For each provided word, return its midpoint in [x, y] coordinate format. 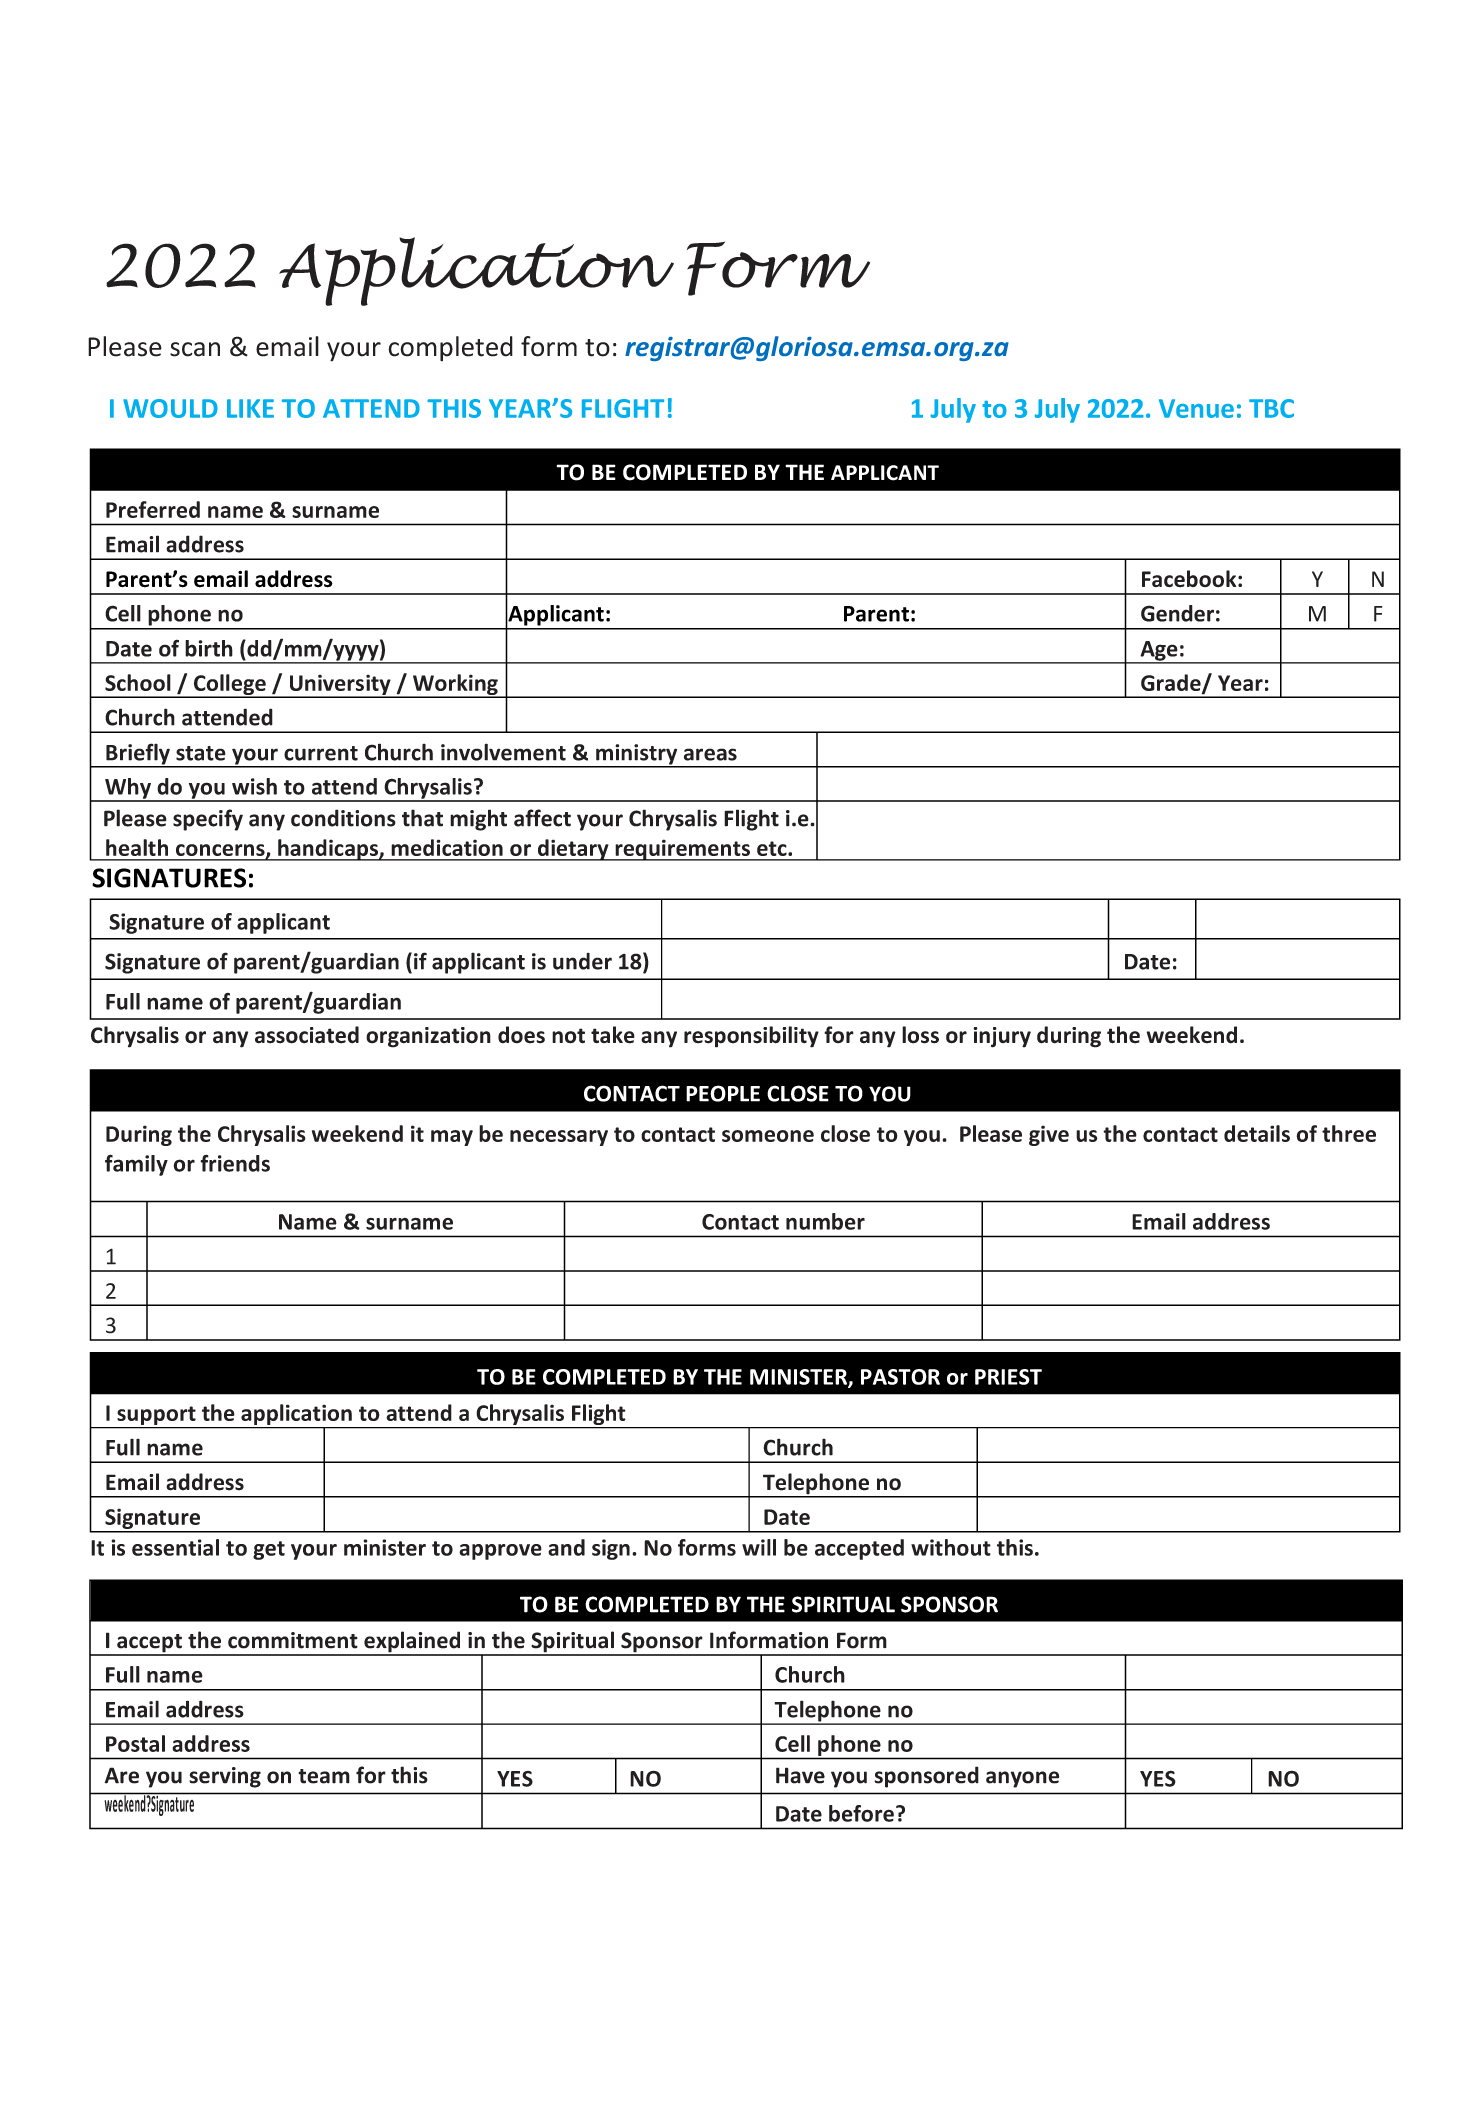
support [156, 1417]
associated [307, 1035]
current [321, 753]
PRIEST [1008, 1377]
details [1257, 1133]
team [324, 1776]
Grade [1172, 683]
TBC [1271, 408]
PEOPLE [723, 1093]
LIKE [250, 408]
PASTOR [900, 1377]
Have [800, 1775]
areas [710, 754]
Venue [1196, 408]
